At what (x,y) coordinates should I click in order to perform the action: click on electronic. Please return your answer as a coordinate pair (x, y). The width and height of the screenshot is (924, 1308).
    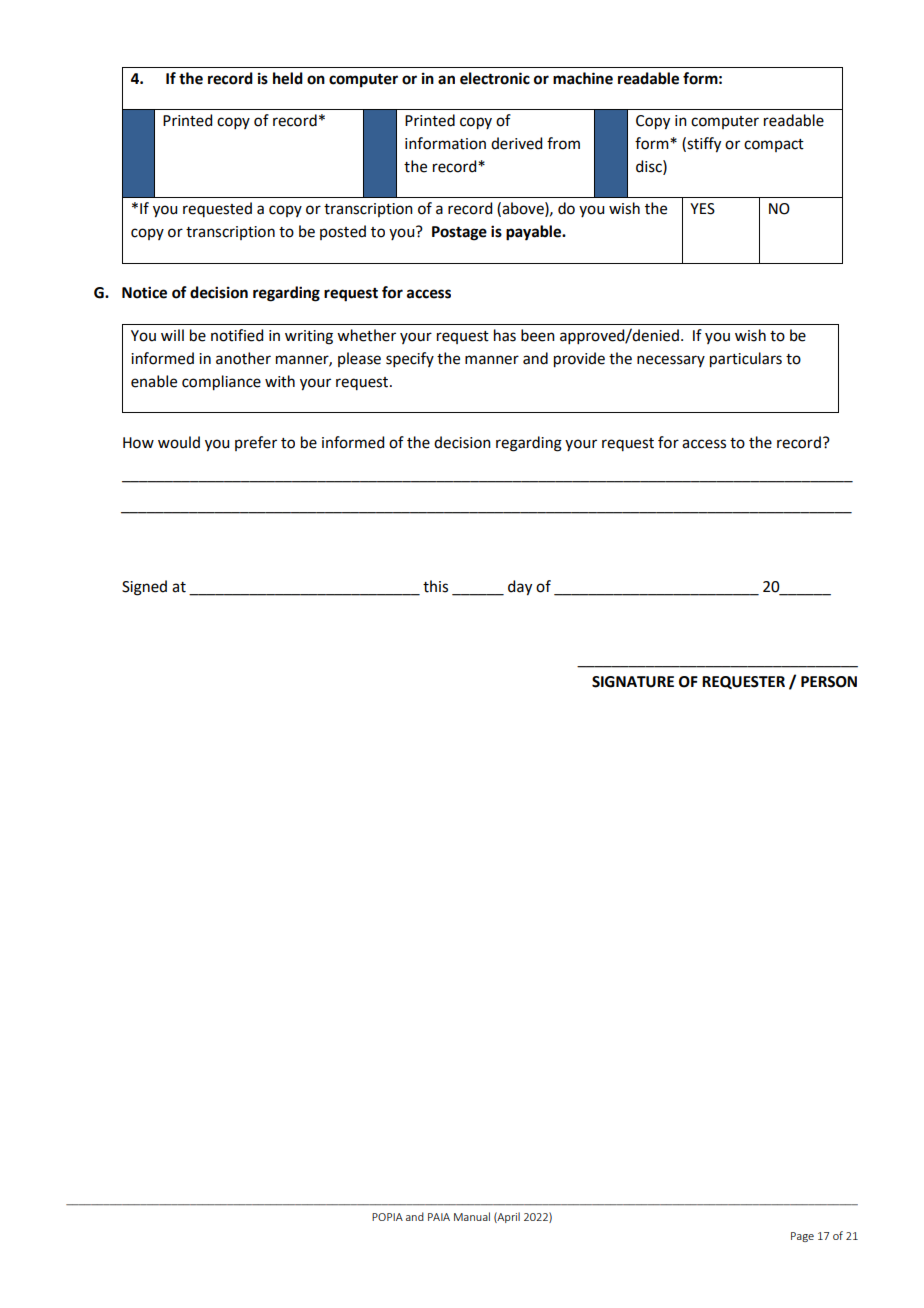
    Looking at the image, I should click on (495, 78).
